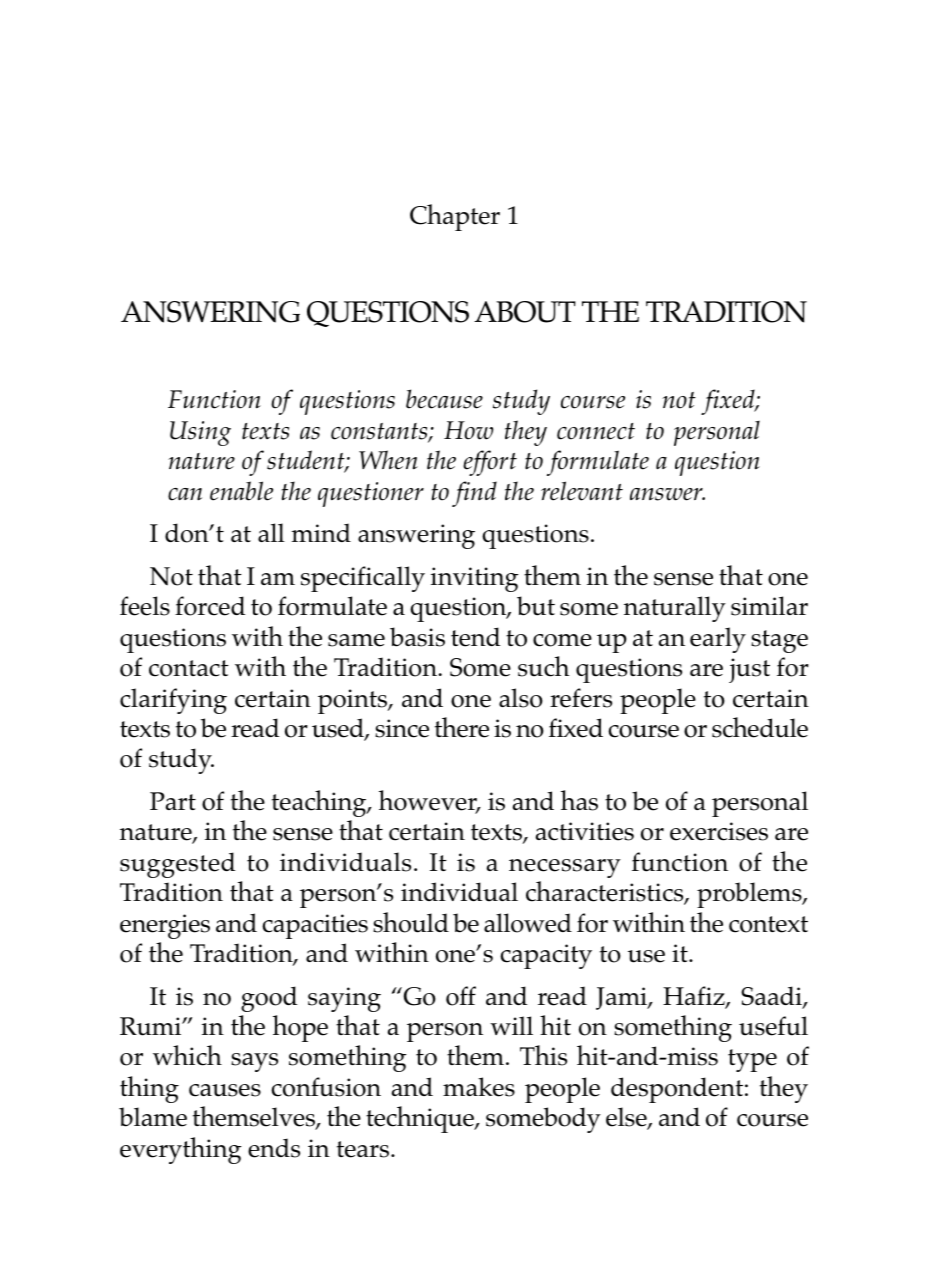 The width and height of the screenshot is (928, 1288). Describe the element at coordinates (596, 431) in the screenshot. I see `connect` at that location.
